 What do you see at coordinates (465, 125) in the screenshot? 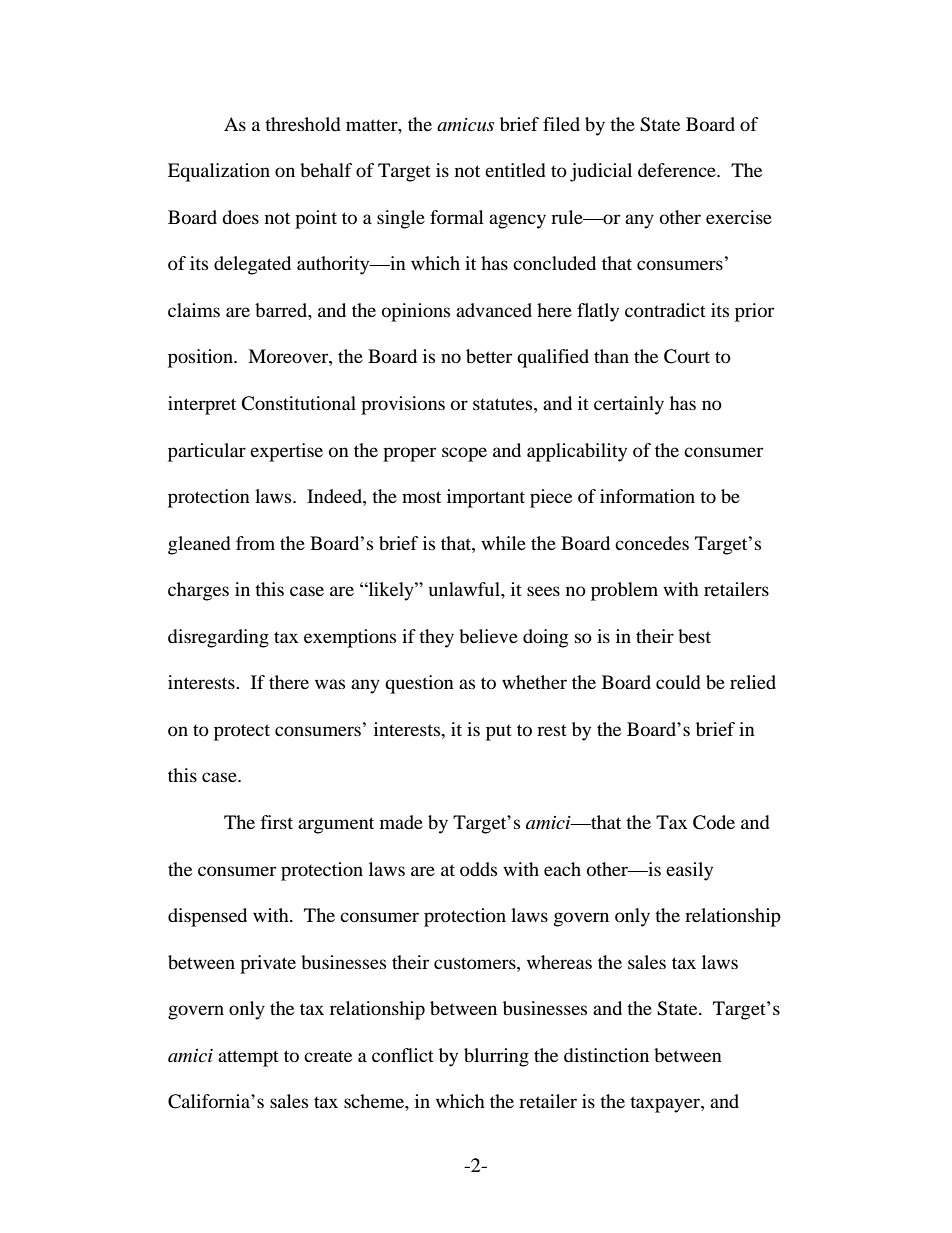
I see `amicus` at bounding box center [465, 125].
